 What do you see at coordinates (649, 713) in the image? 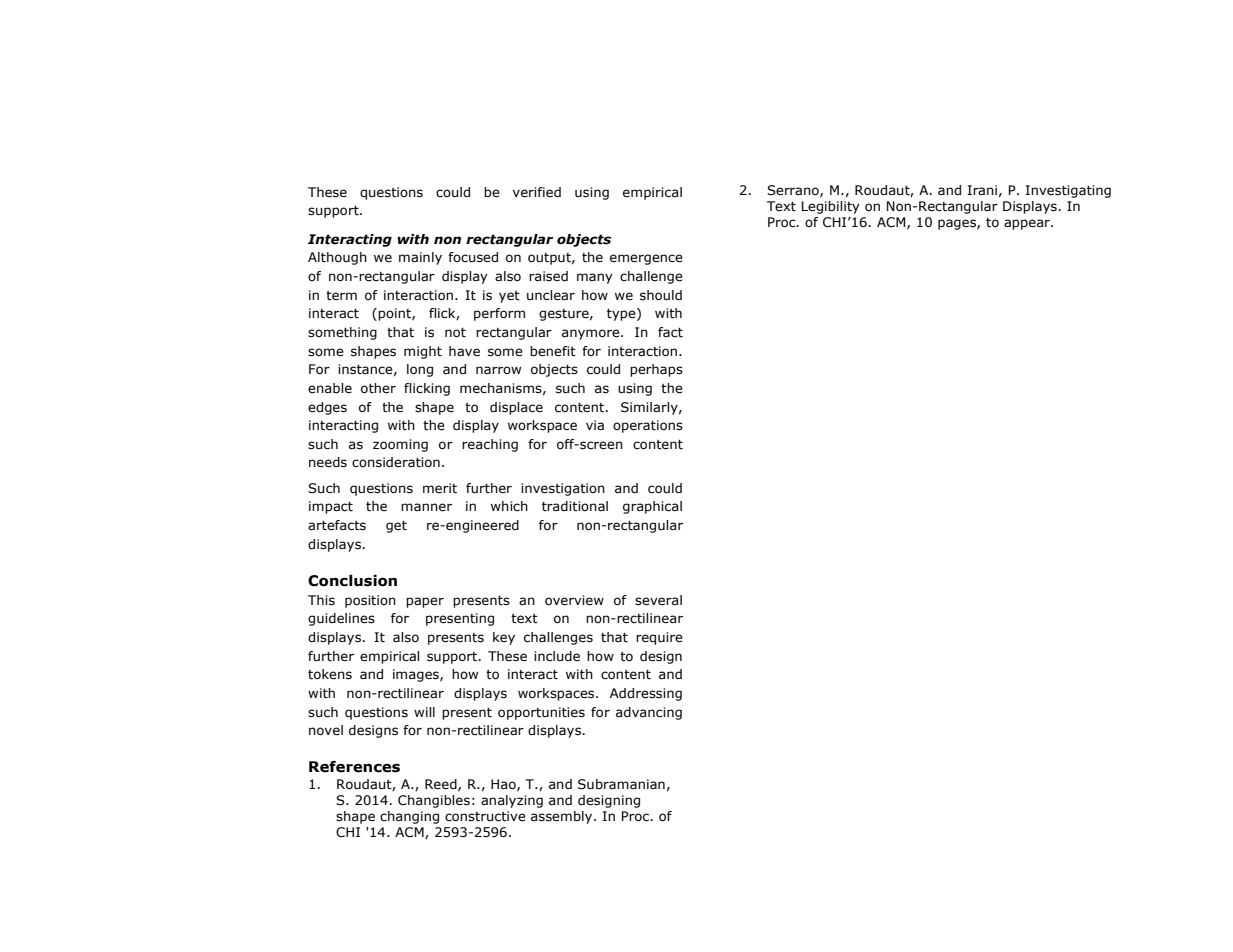
I see `advancing` at bounding box center [649, 713].
